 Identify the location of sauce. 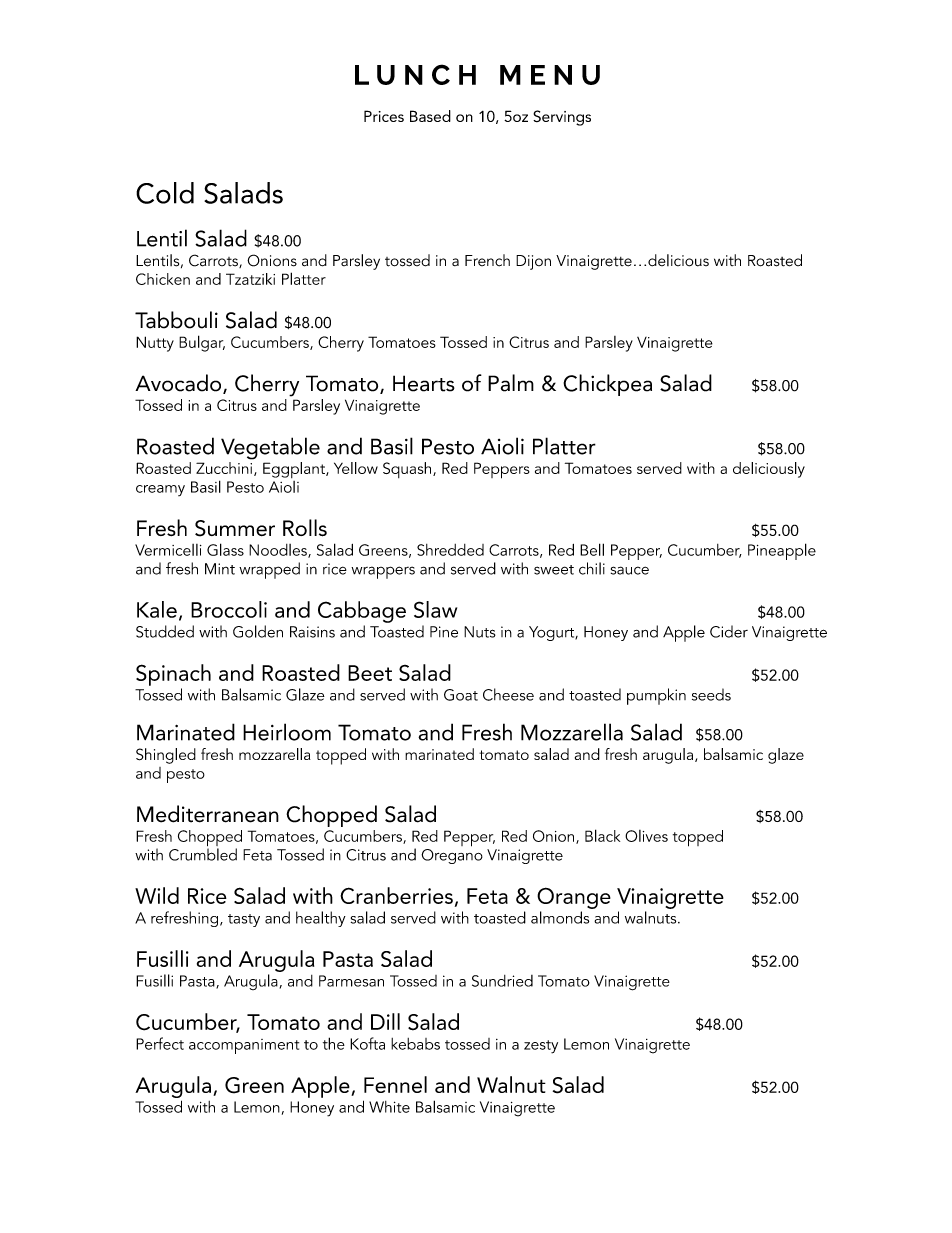
(630, 570).
